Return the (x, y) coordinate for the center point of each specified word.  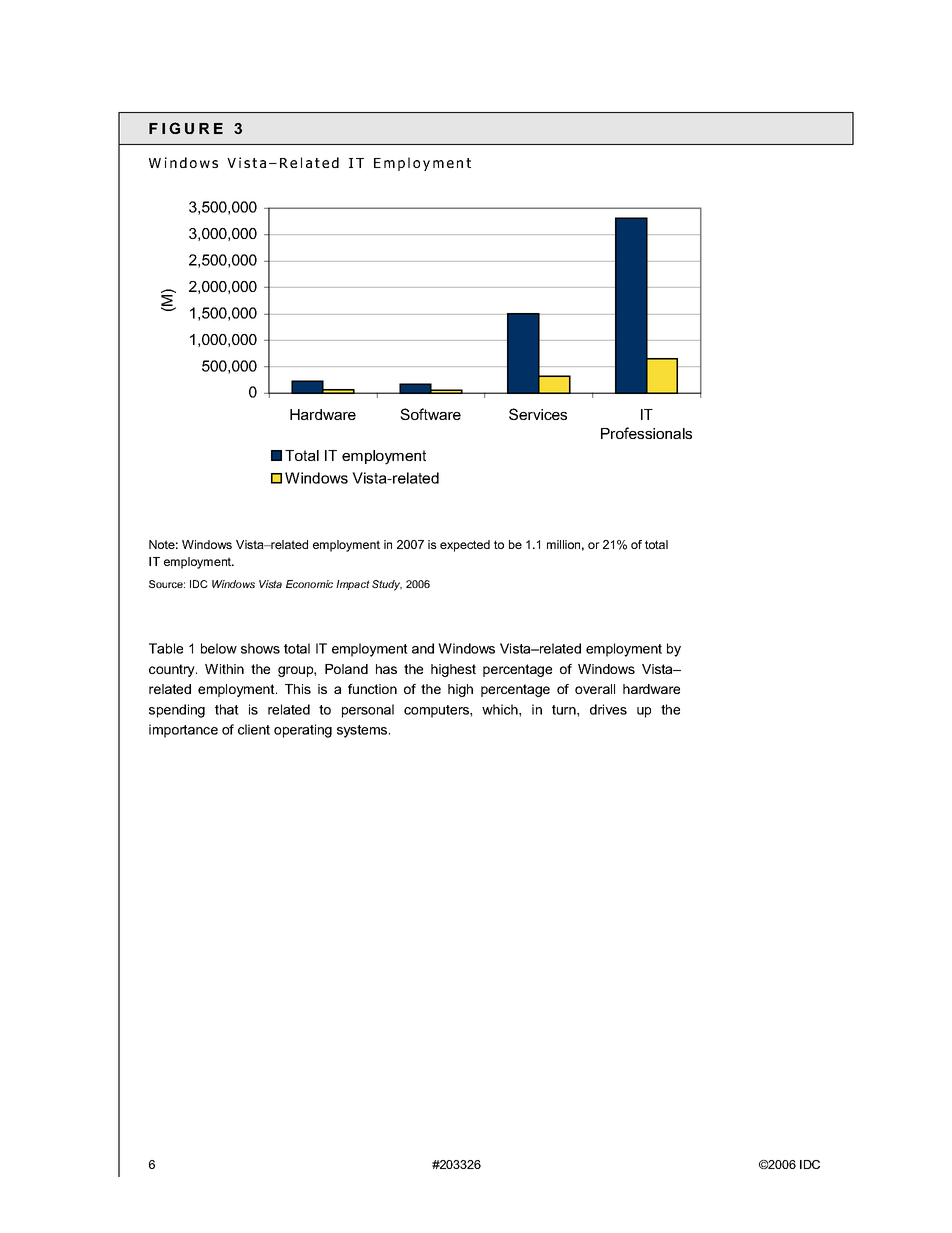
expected (465, 546)
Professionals (646, 433)
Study (387, 585)
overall (595, 689)
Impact (353, 585)
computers (437, 711)
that (227, 709)
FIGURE (186, 128)
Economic (309, 584)
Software (430, 414)
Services (538, 414)
